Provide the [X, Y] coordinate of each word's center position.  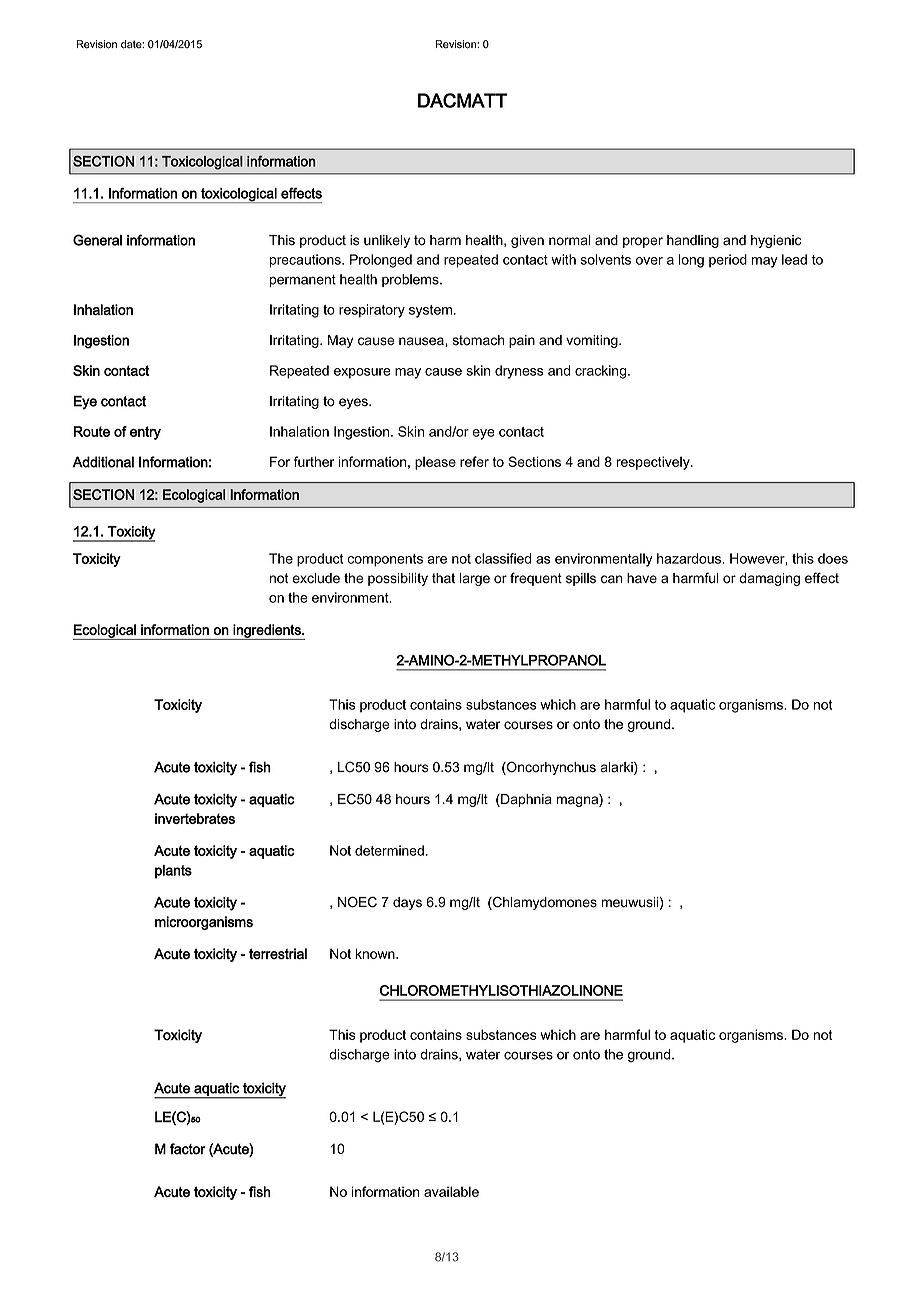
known [376, 953]
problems [411, 280]
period [728, 261]
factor [188, 1149]
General [97, 240]
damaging [769, 579]
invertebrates [195, 818]
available [451, 1191]
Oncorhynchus [550, 768]
